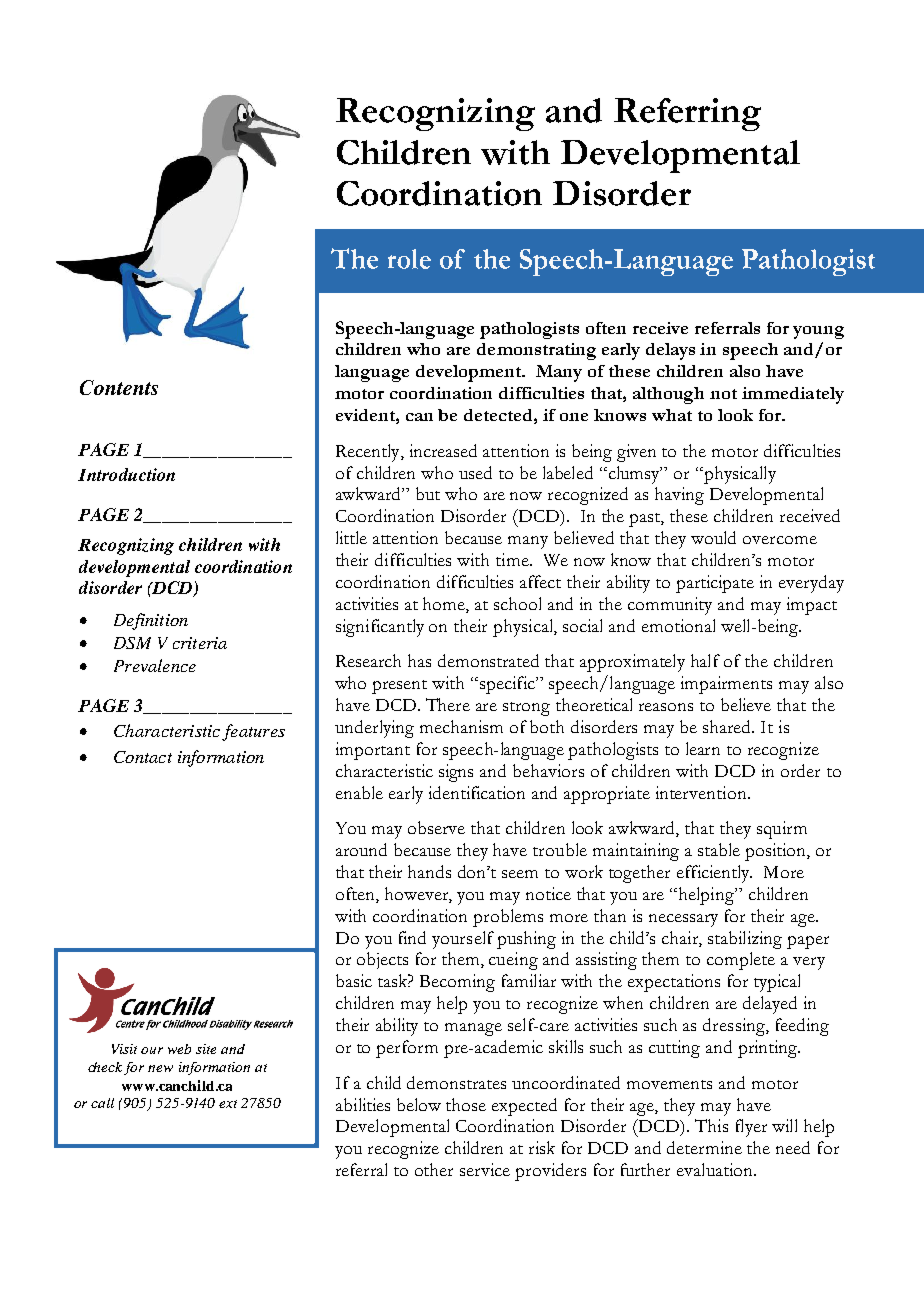  Describe the element at coordinates (687, 114) in the screenshot. I see `Referring` at that location.
